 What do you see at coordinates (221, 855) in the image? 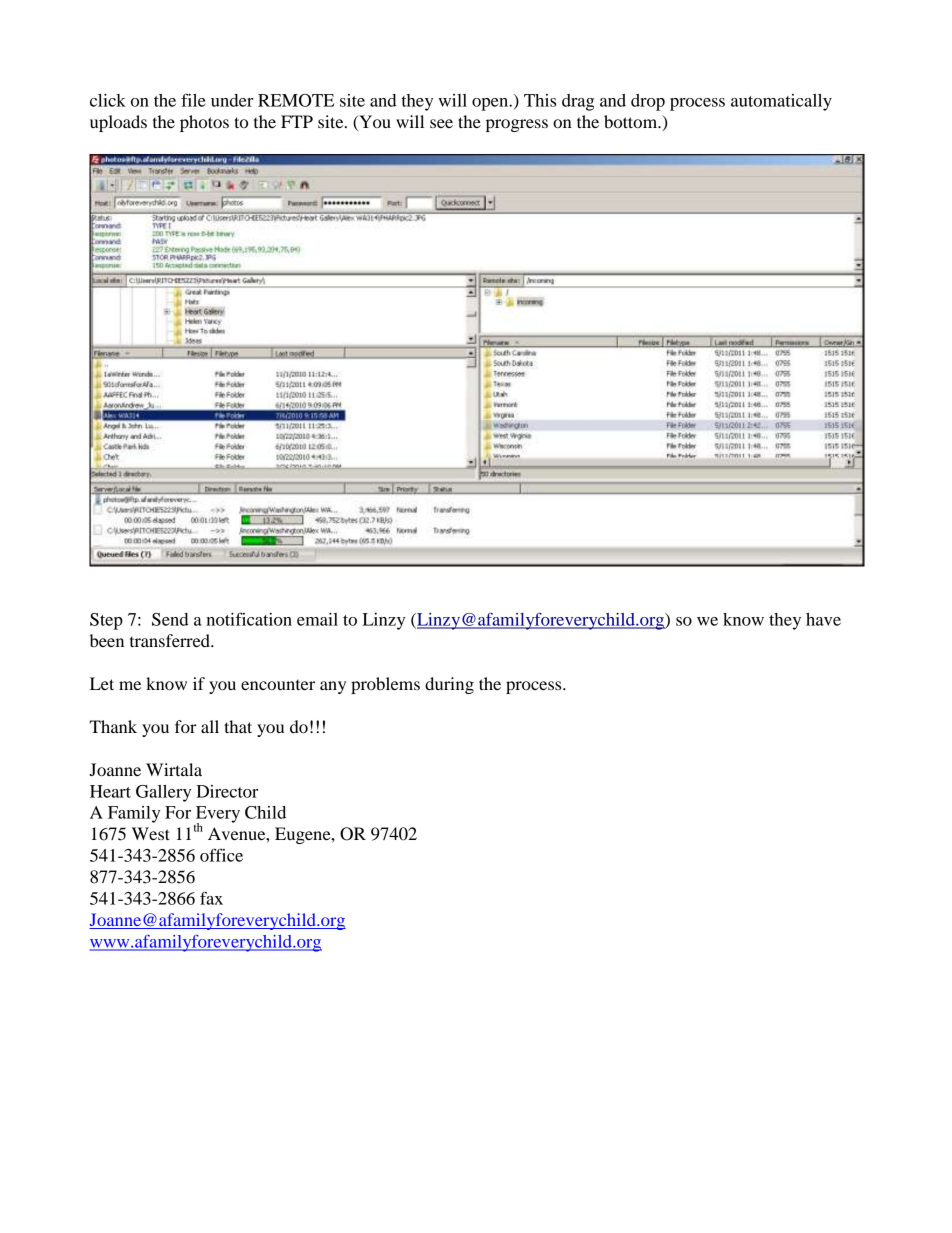
I see `office` at bounding box center [221, 855].
